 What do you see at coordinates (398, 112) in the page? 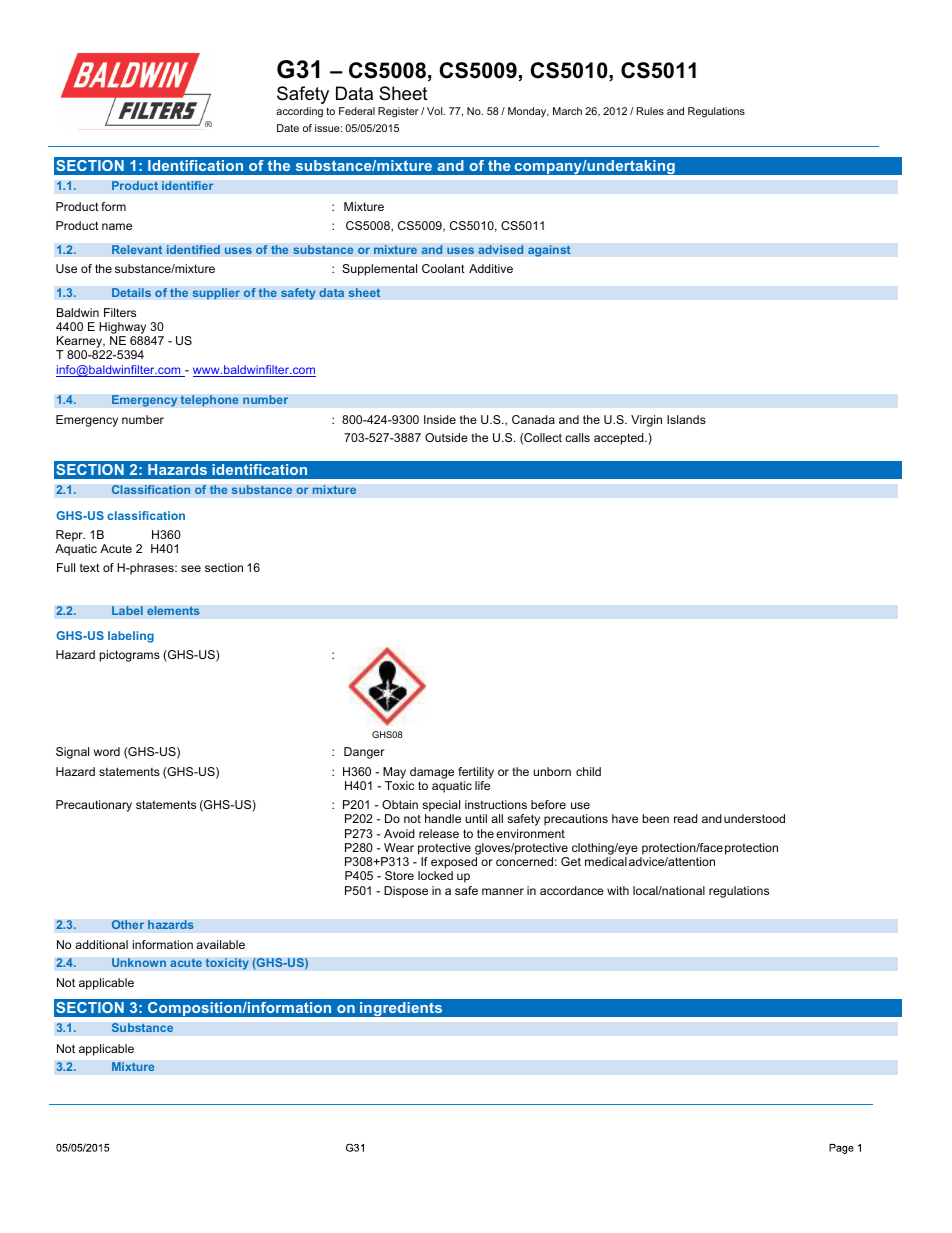
I see `Register` at bounding box center [398, 112].
